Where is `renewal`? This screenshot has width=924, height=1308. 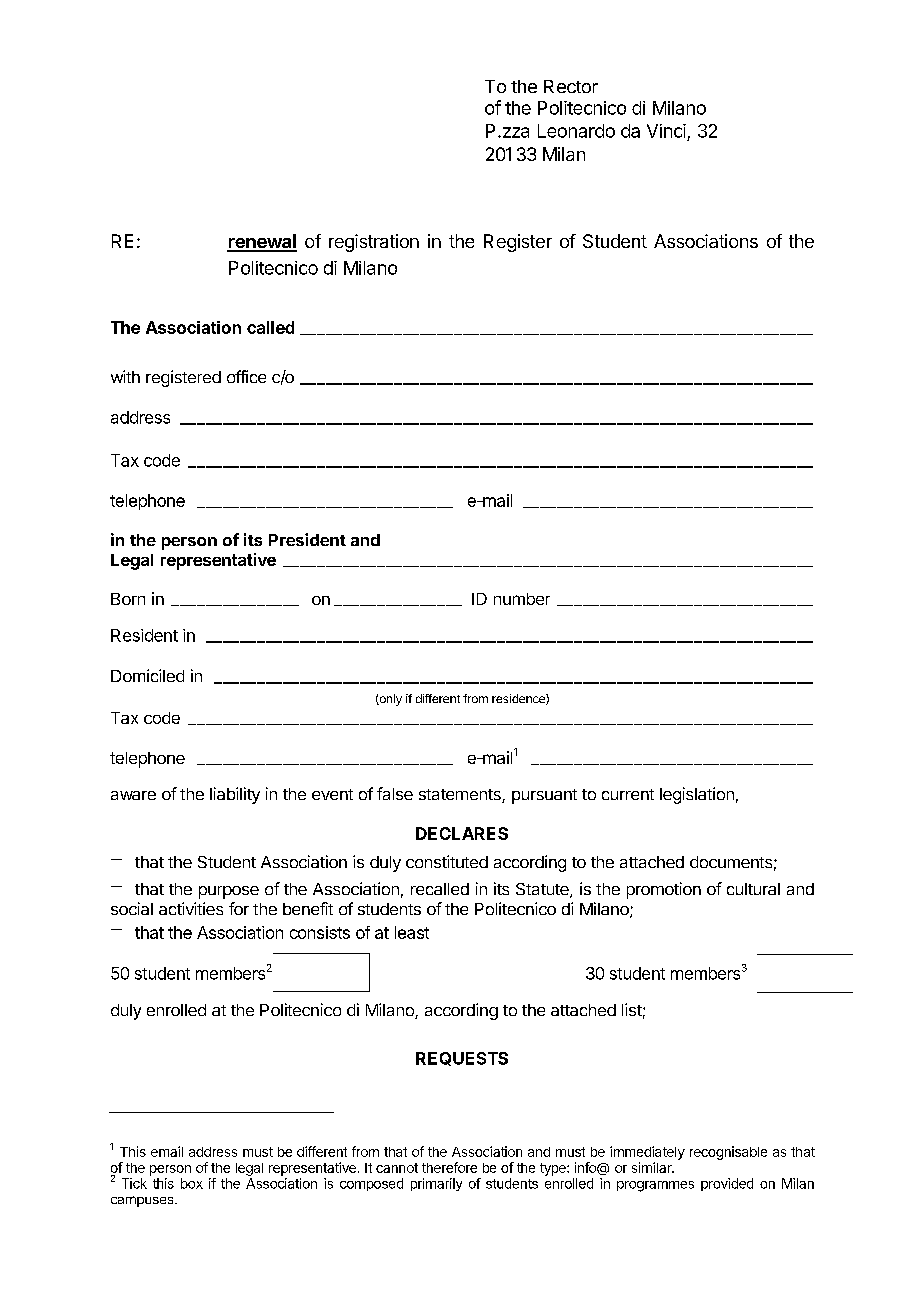
renewal is located at coordinates (262, 242).
